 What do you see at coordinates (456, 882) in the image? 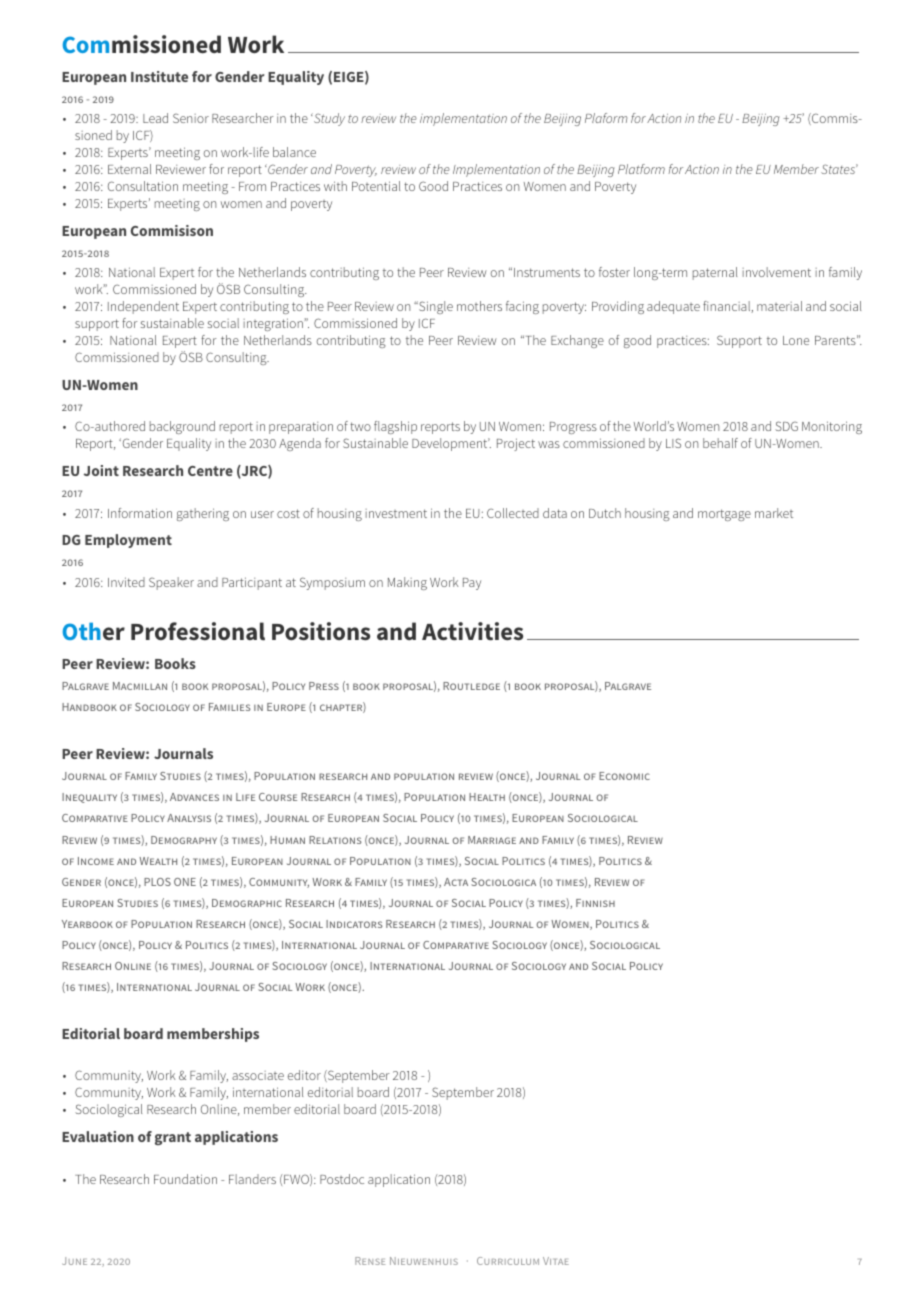
I see `ACTA` at bounding box center [456, 882].
